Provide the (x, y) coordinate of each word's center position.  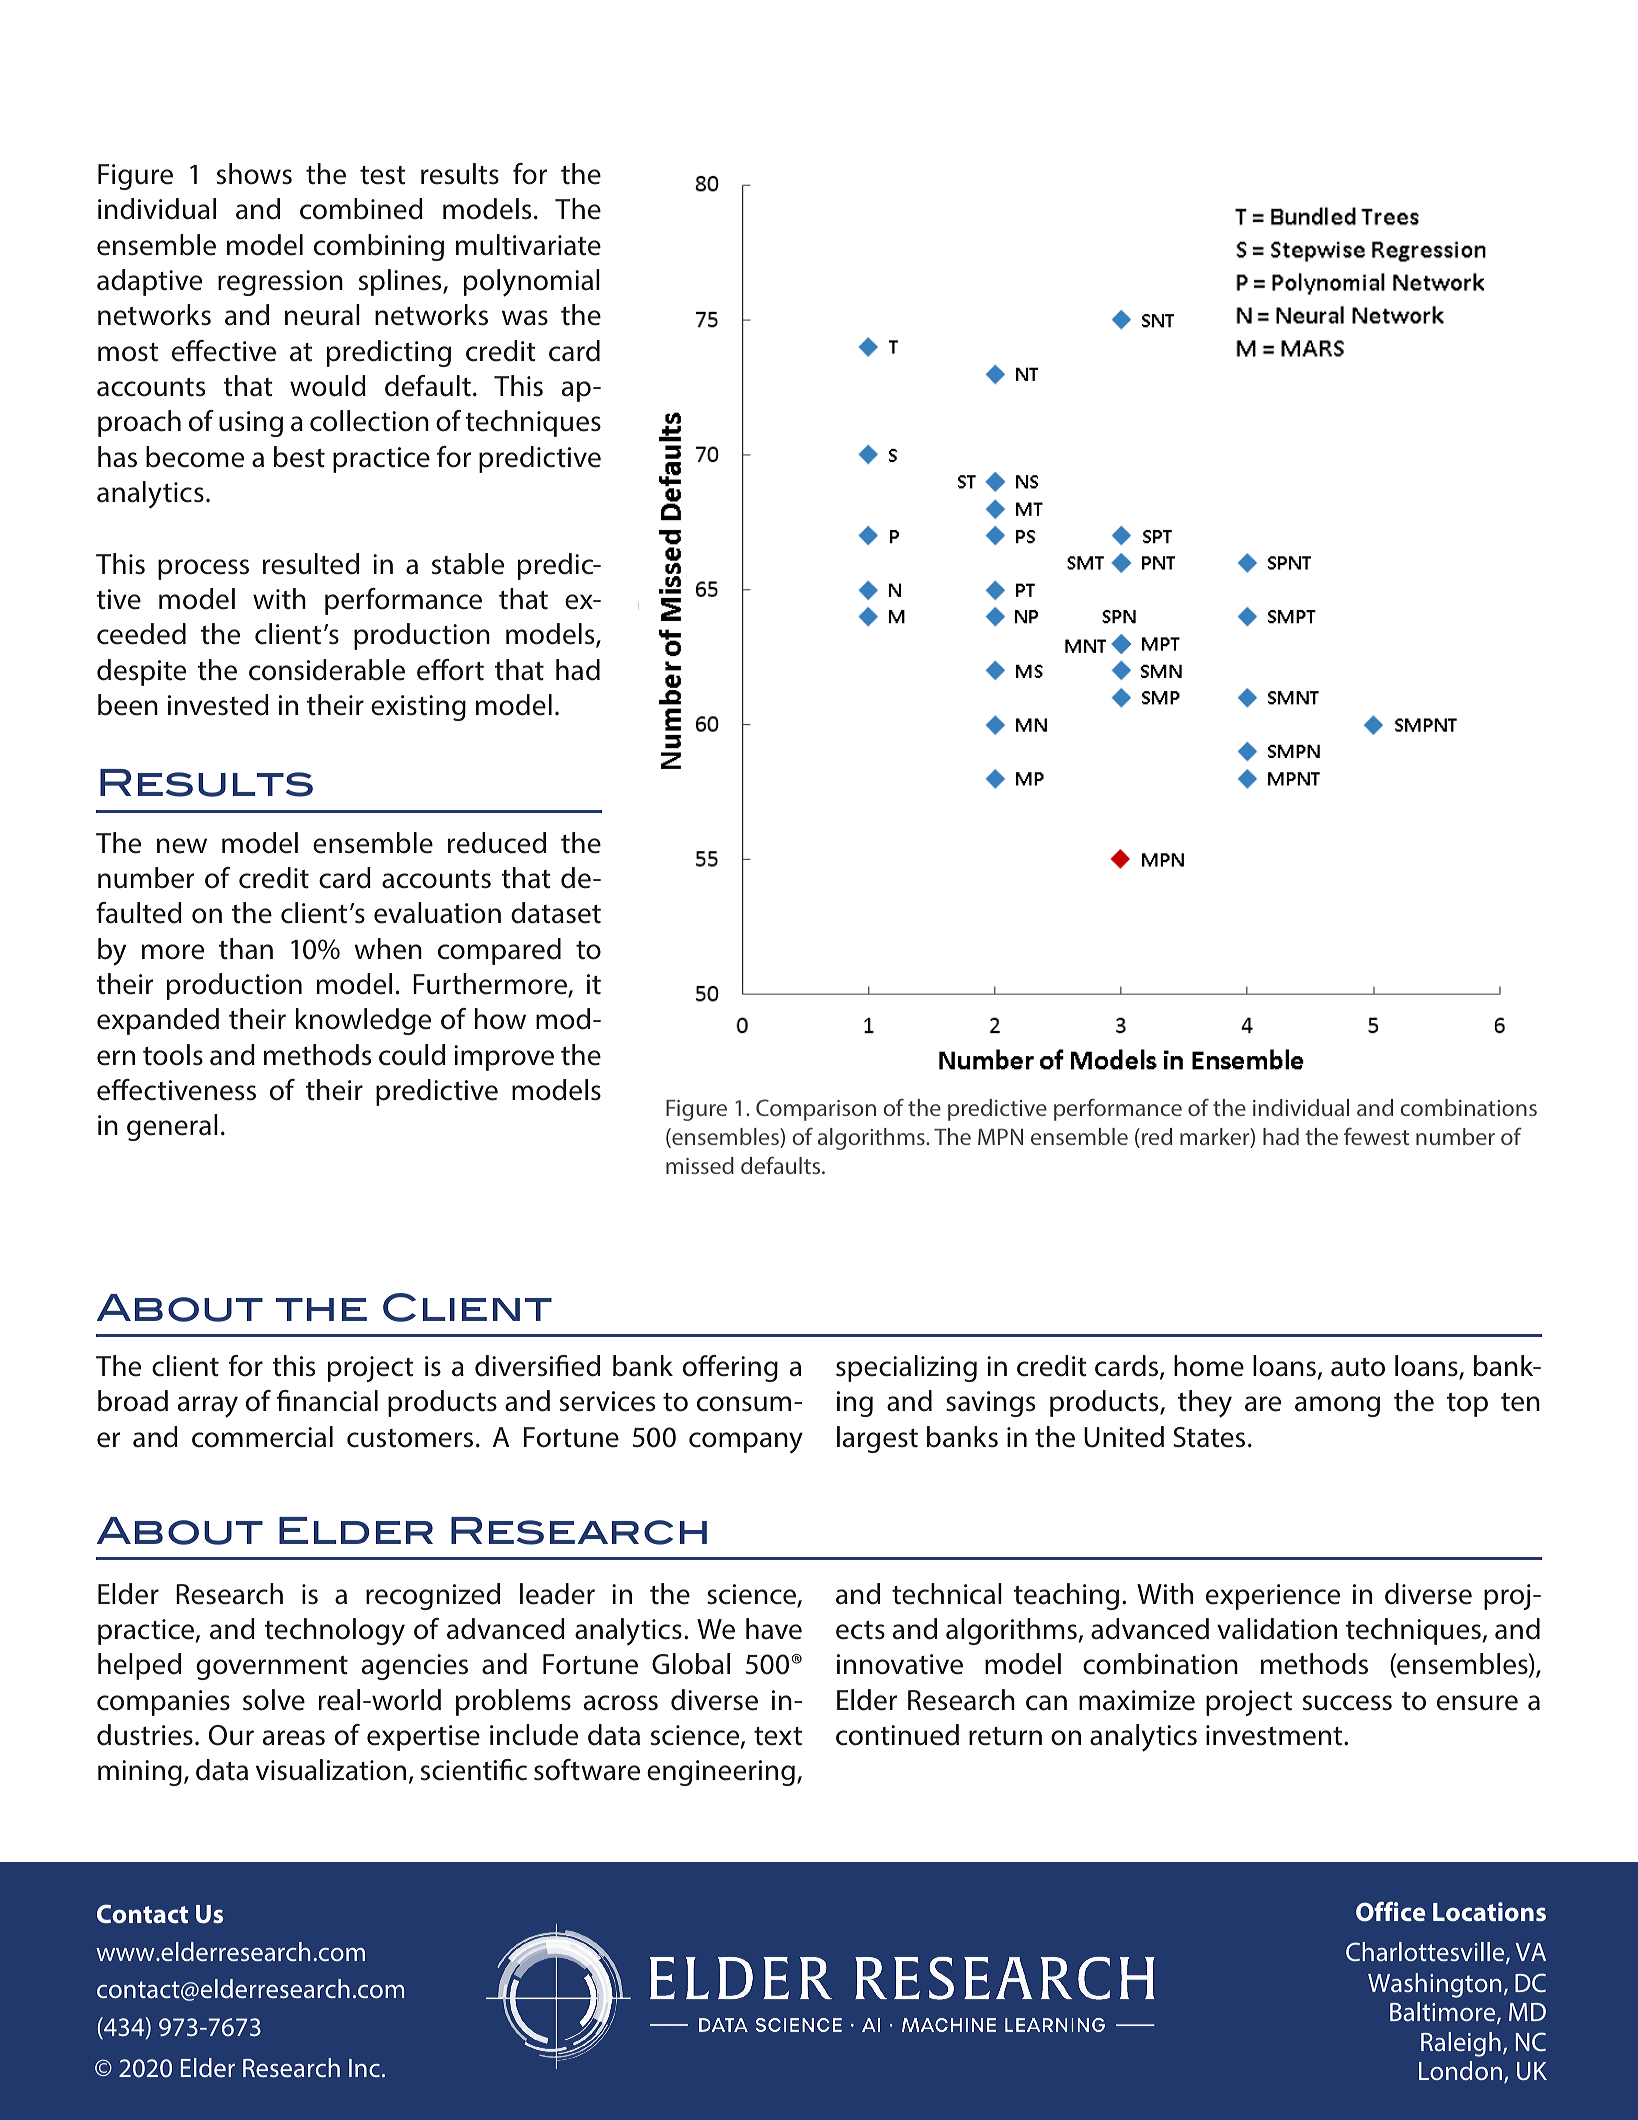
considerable (327, 670)
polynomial (532, 283)
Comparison (816, 1110)
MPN (1000, 1136)
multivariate (528, 245)
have (774, 1629)
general (172, 1127)
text (778, 1736)
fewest (1376, 1136)
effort (450, 670)
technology (335, 1632)
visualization (331, 1770)
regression (280, 283)
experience (1273, 1597)
